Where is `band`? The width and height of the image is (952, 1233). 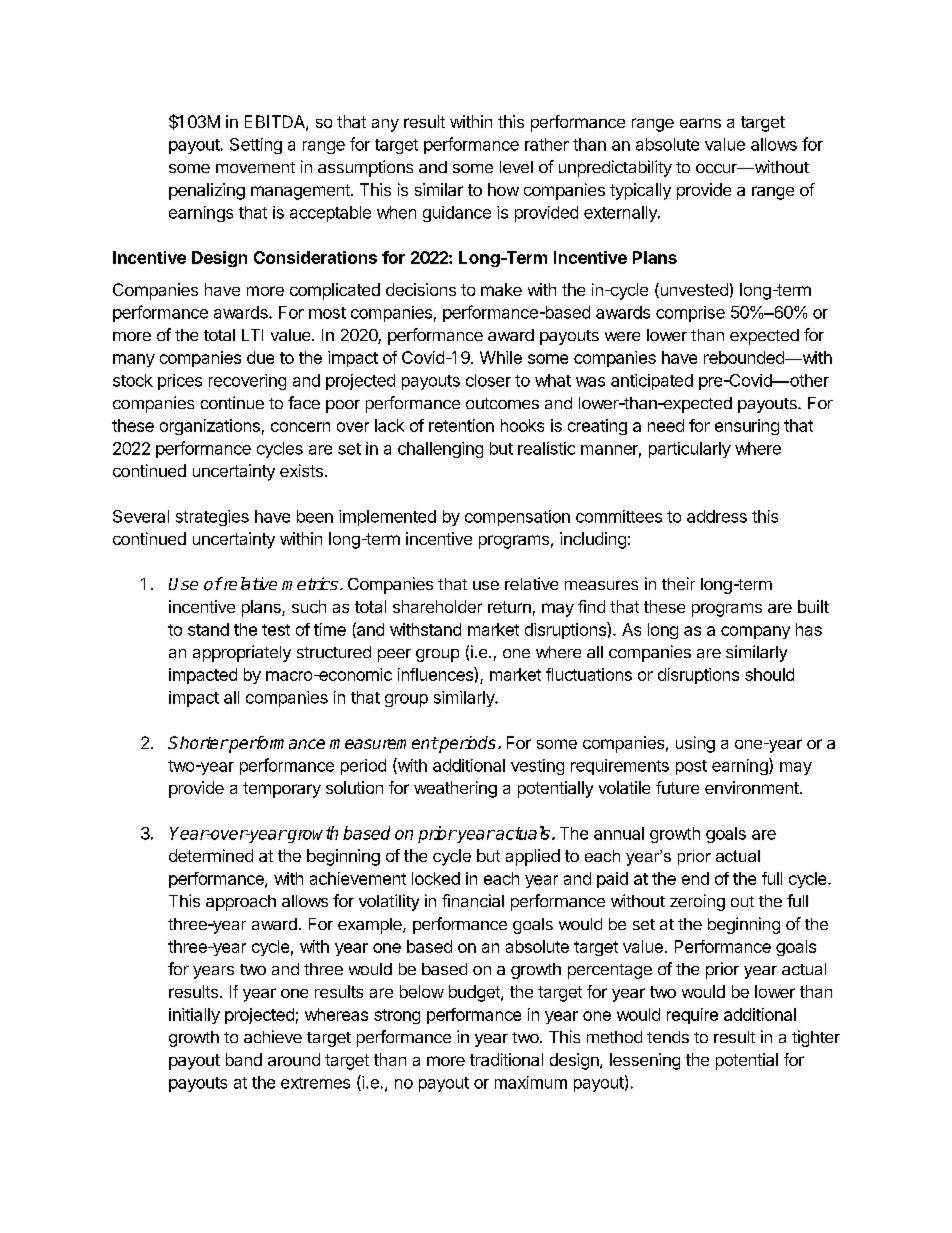 band is located at coordinates (244, 1059).
